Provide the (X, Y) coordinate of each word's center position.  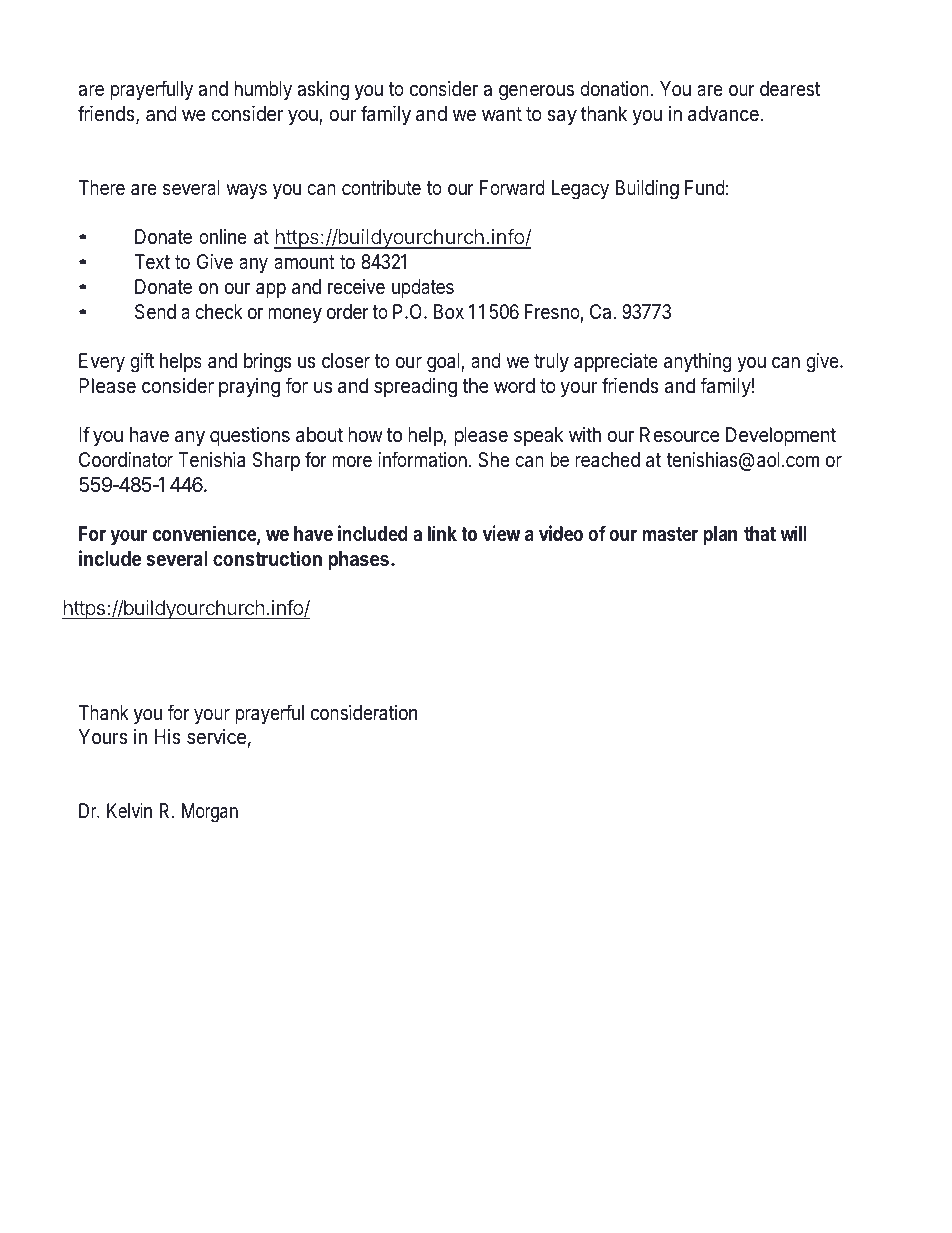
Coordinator (126, 460)
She (493, 459)
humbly (263, 90)
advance (723, 114)
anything (697, 363)
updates (423, 288)
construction (267, 558)
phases (358, 562)
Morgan (210, 813)
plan (720, 535)
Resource (680, 435)
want (502, 114)
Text (152, 261)
